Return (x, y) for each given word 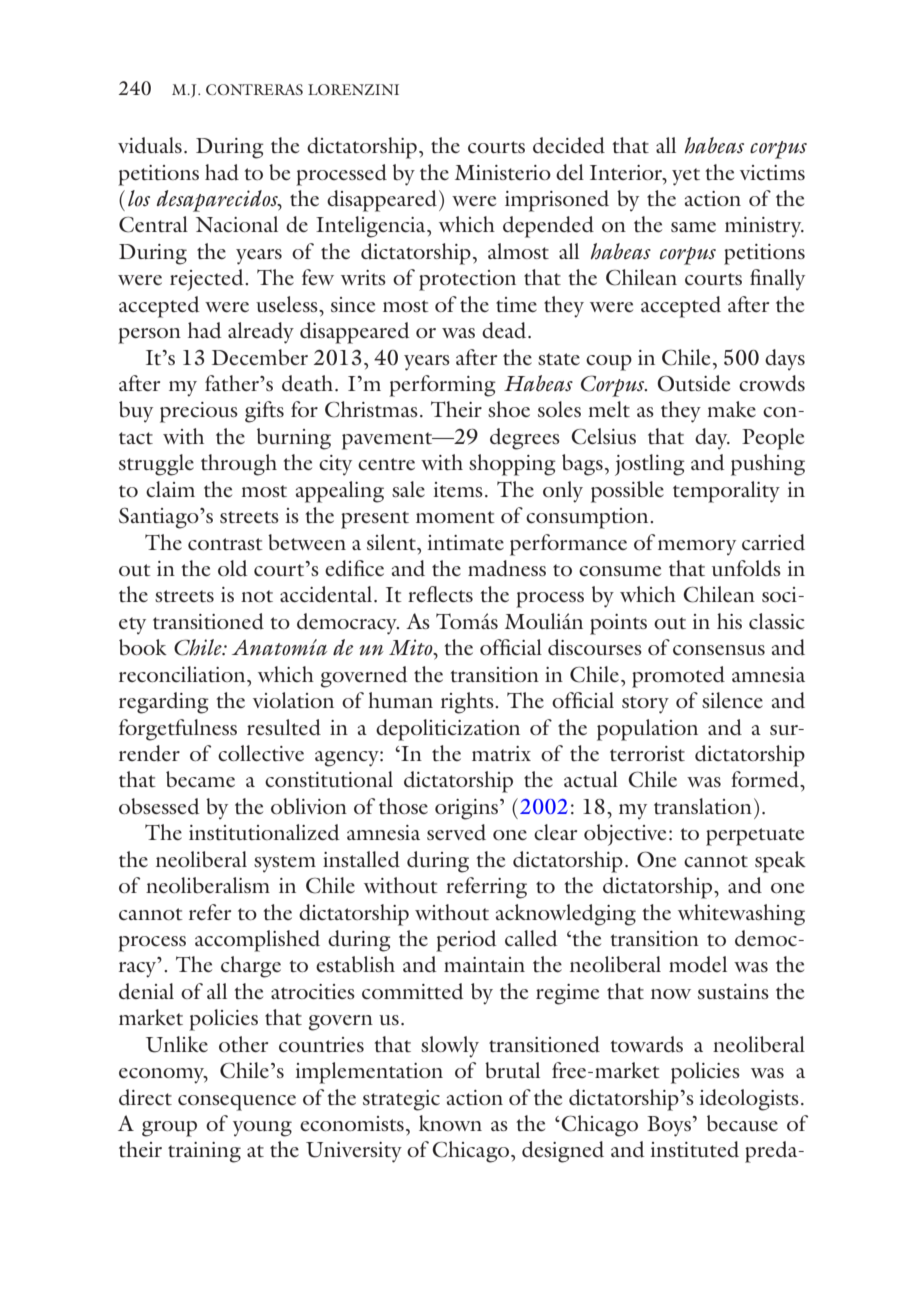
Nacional (237, 224)
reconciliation (183, 674)
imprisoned (557, 201)
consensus (719, 650)
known (450, 1123)
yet (686, 177)
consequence (237, 1103)
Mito (412, 647)
